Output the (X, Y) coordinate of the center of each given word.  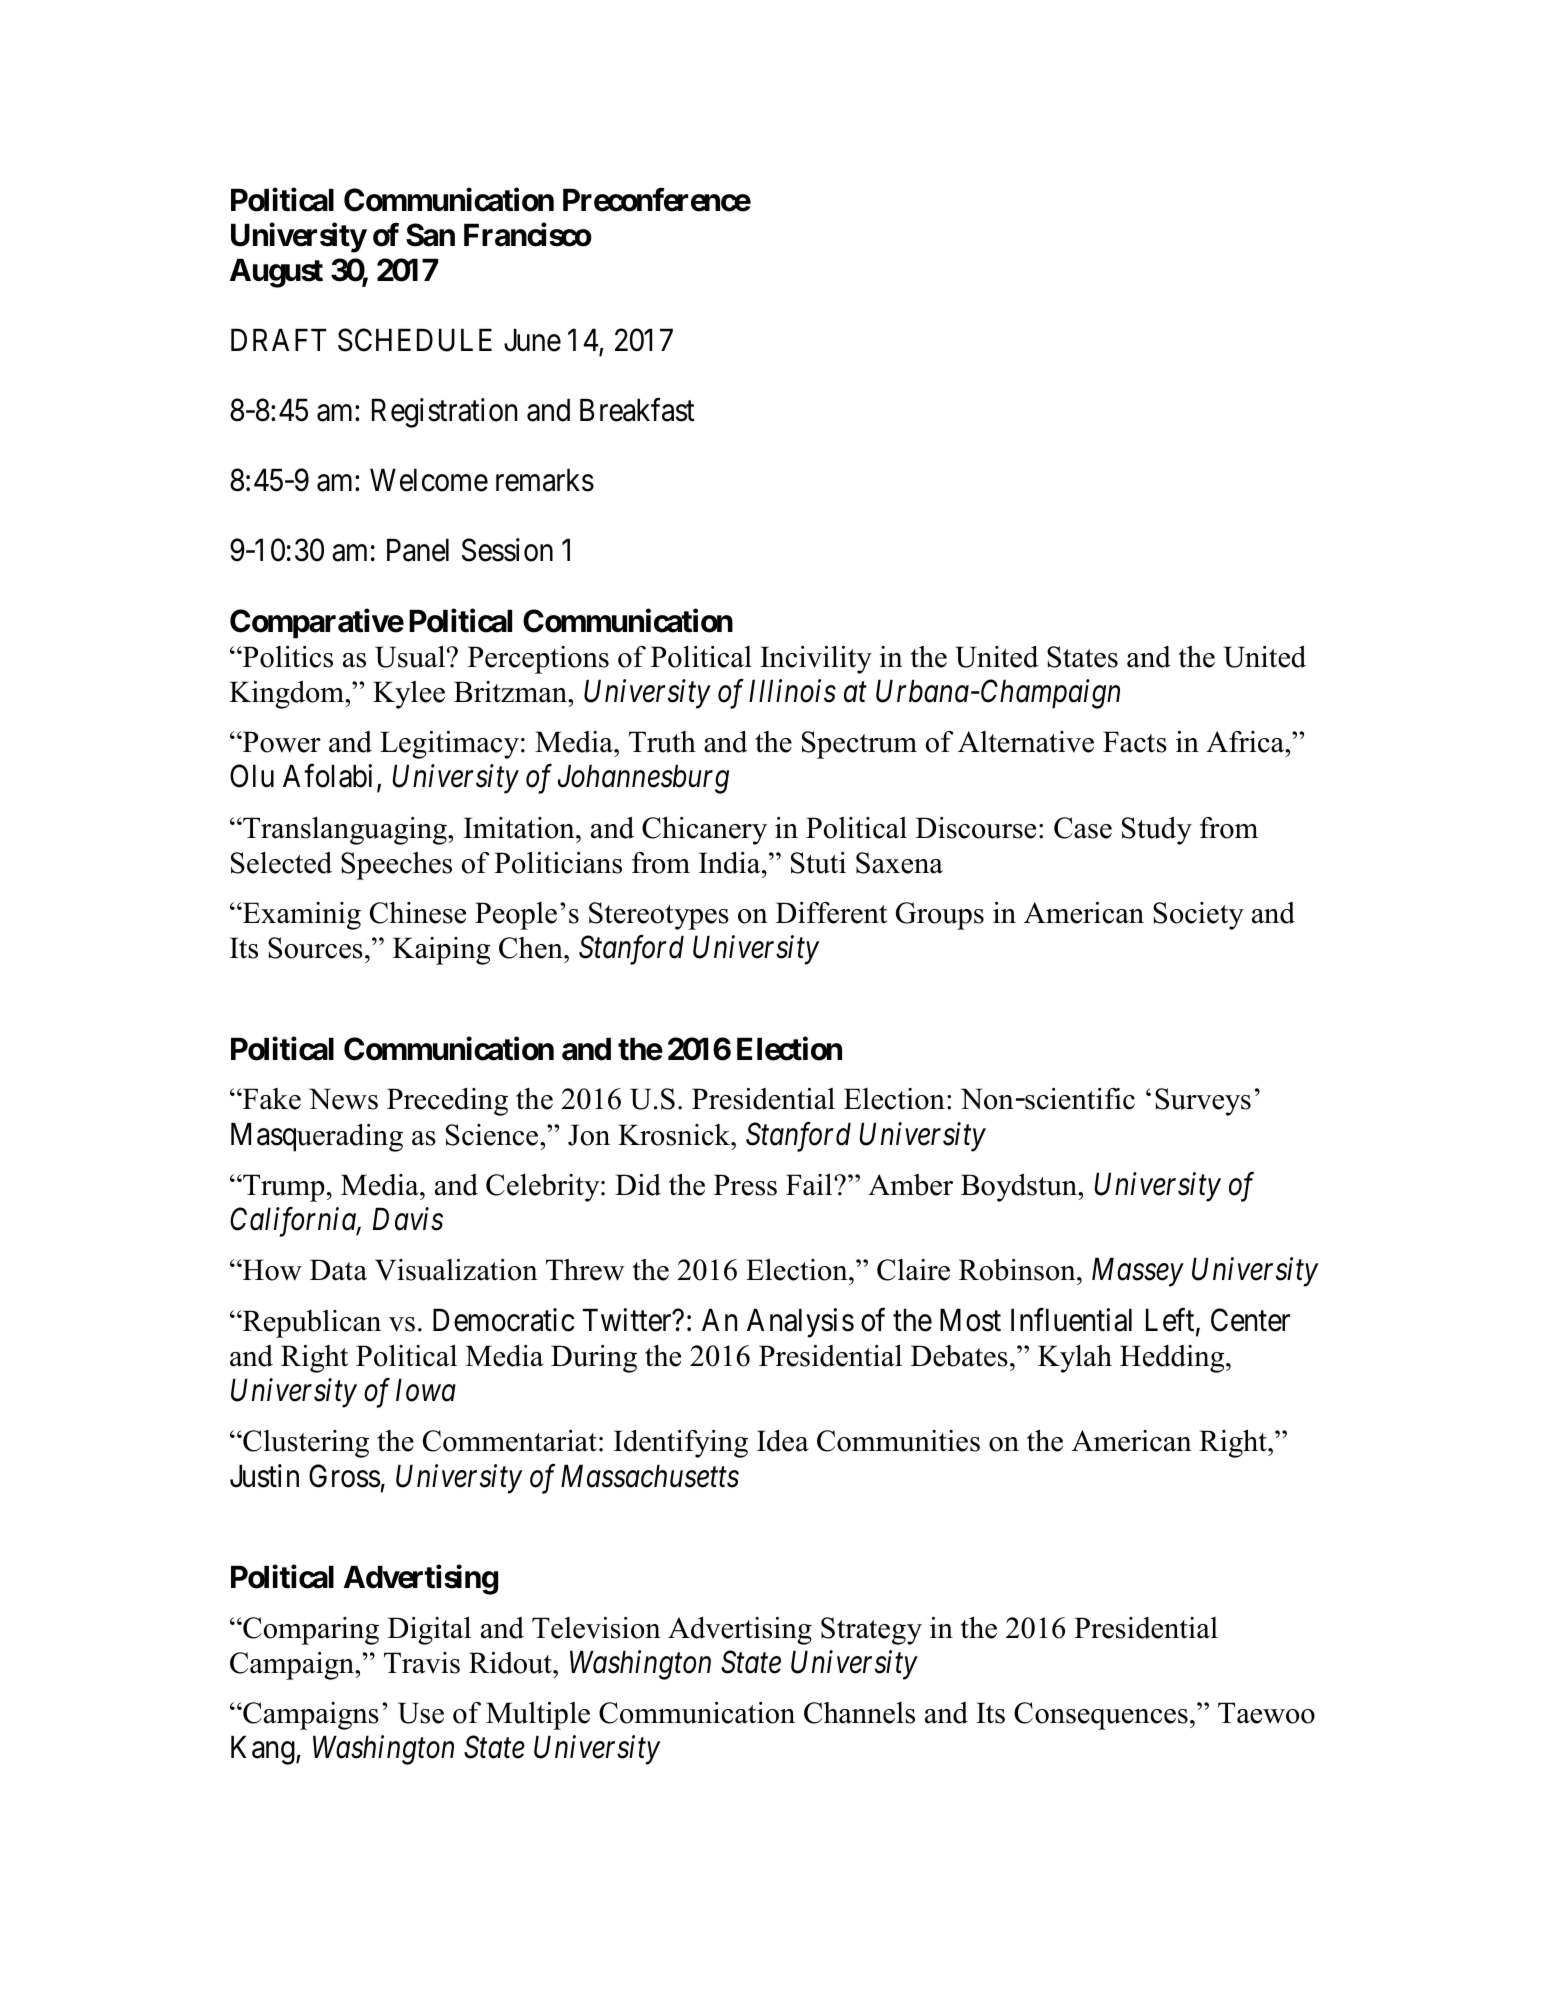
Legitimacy (449, 745)
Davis (408, 1219)
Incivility (816, 660)
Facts (1135, 742)
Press (745, 1185)
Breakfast (637, 410)
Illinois (792, 691)
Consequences (1101, 1716)
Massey (1138, 1273)
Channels (859, 1713)
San (430, 235)
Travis (422, 1663)
